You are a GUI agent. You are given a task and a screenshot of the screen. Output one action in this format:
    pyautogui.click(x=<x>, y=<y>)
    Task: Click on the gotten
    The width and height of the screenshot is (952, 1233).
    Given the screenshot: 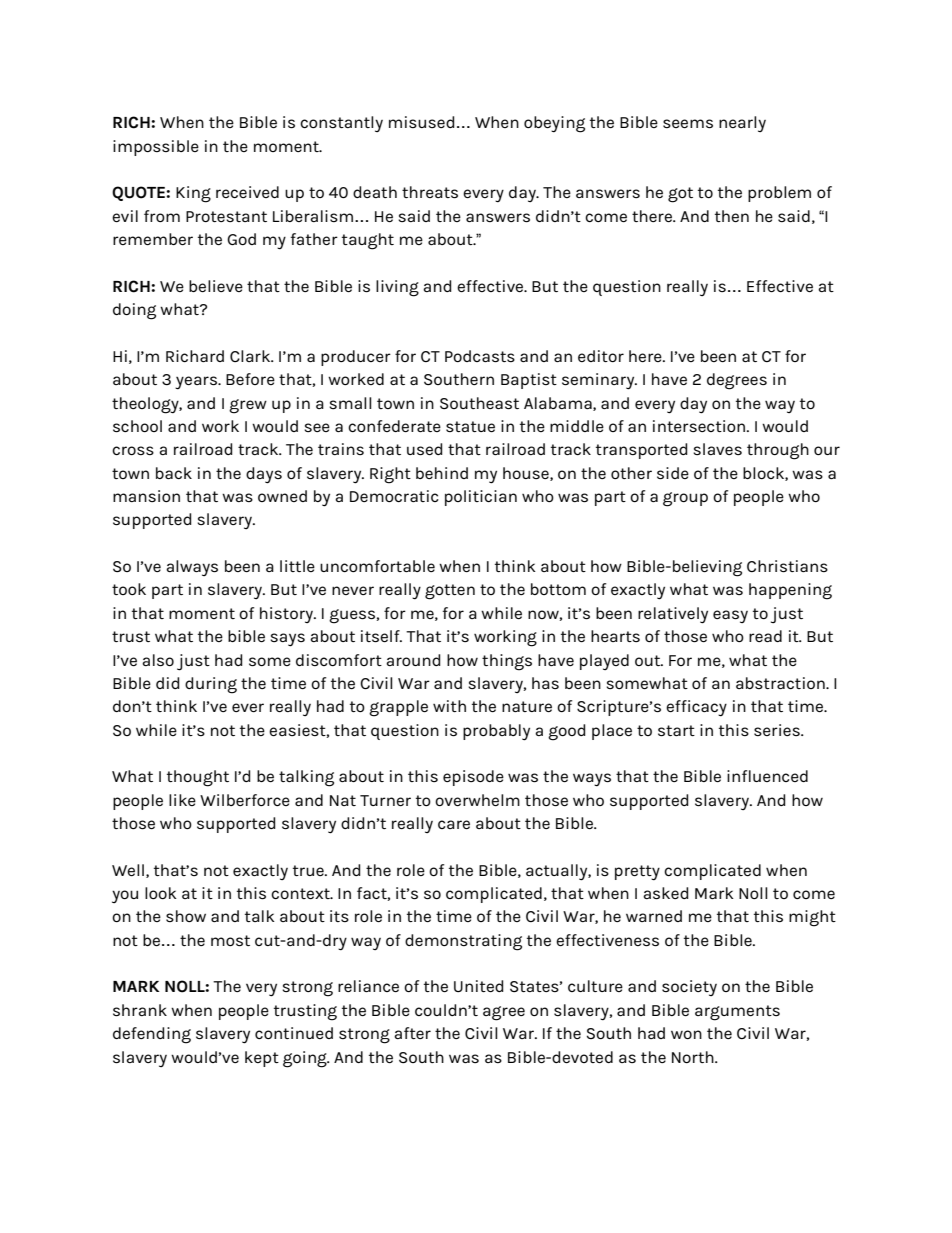 What is the action you would take?
    pyautogui.click(x=450, y=592)
